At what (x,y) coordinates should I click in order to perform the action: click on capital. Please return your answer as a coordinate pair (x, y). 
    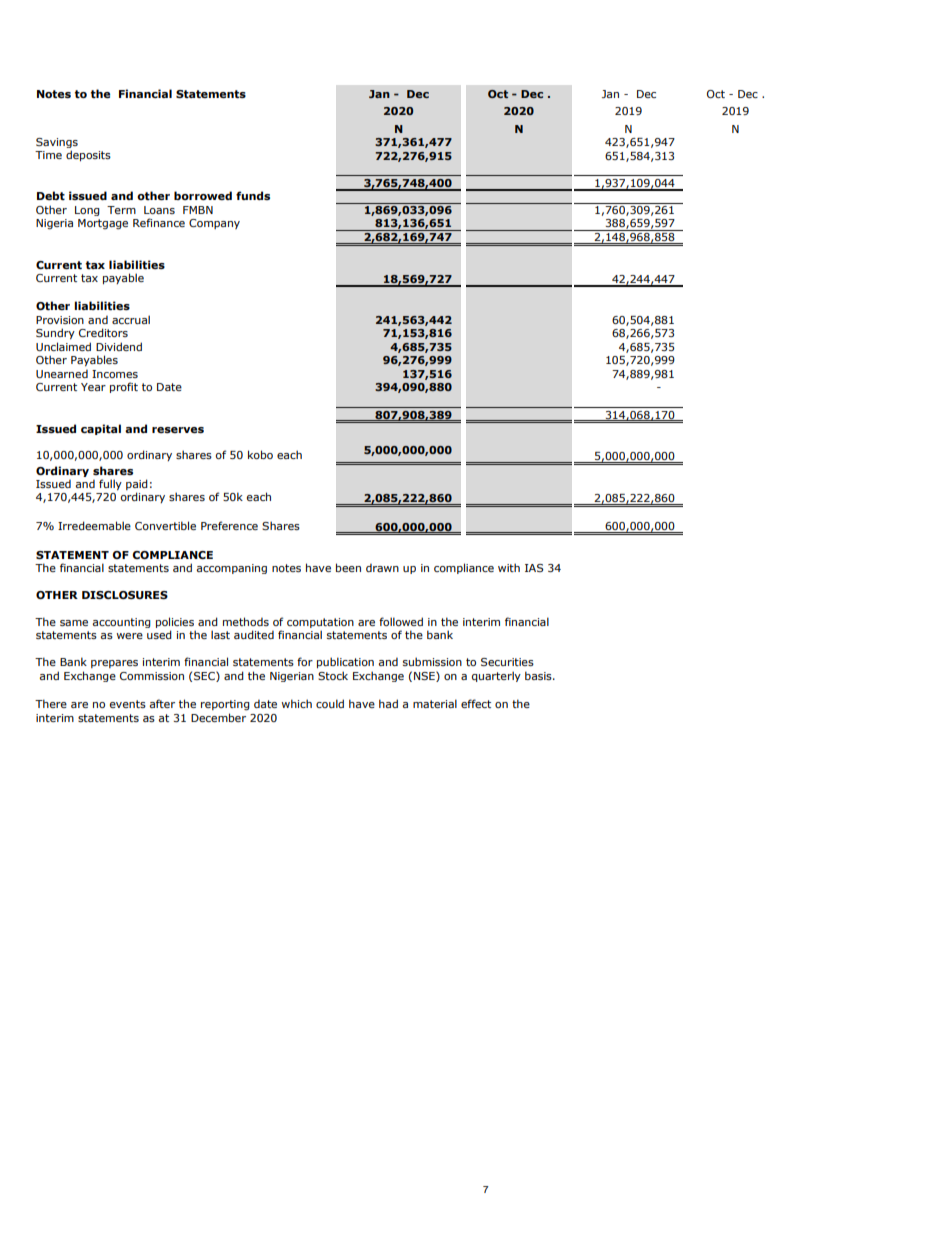
    Looking at the image, I should click on (101, 429).
